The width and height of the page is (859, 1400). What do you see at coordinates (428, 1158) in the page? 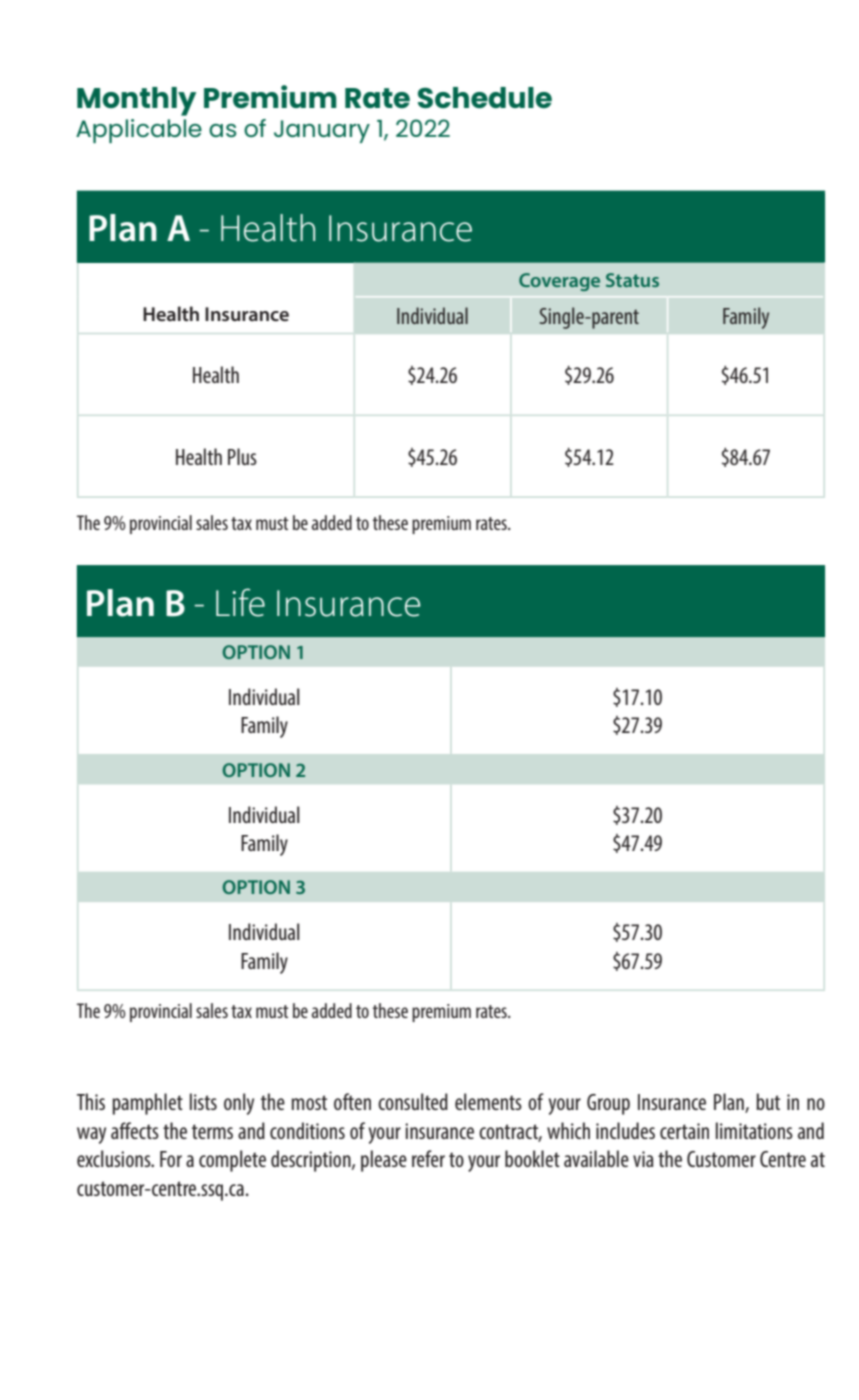
I see `refer` at bounding box center [428, 1158].
